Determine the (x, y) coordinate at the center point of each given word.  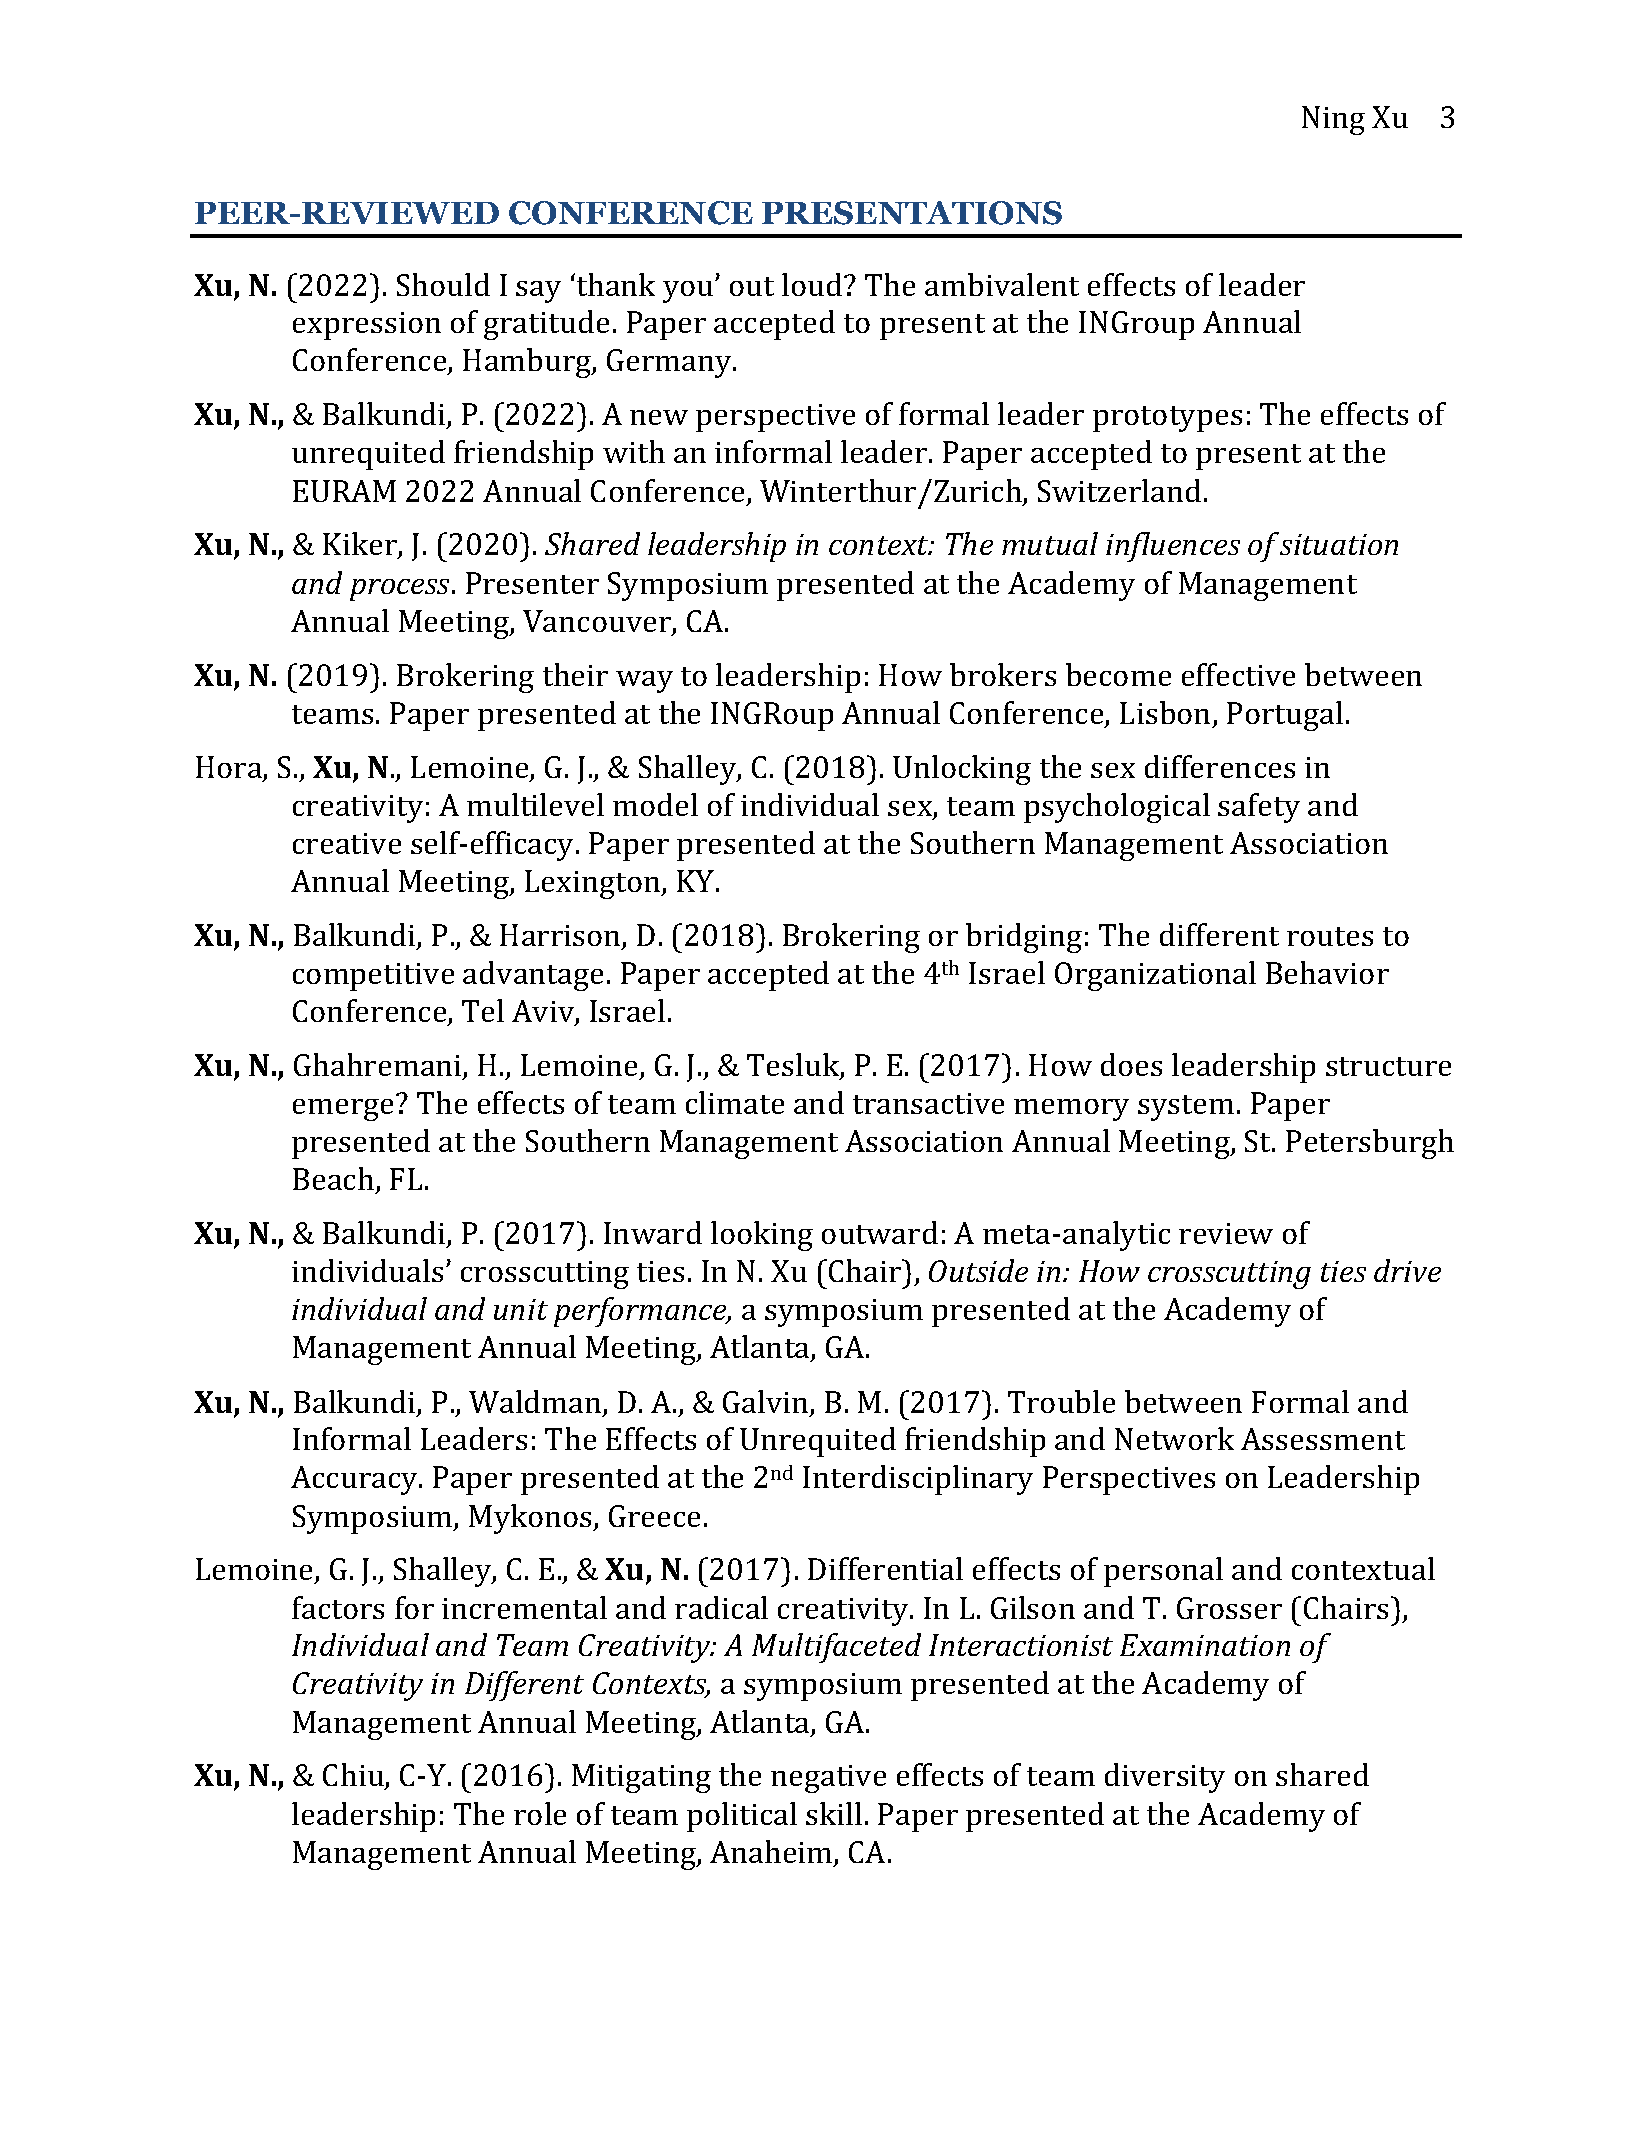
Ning (1333, 120)
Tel (483, 1010)
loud (813, 284)
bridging (1024, 938)
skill (834, 1813)
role (540, 1813)
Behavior (1327, 972)
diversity (1165, 1778)
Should (443, 284)
